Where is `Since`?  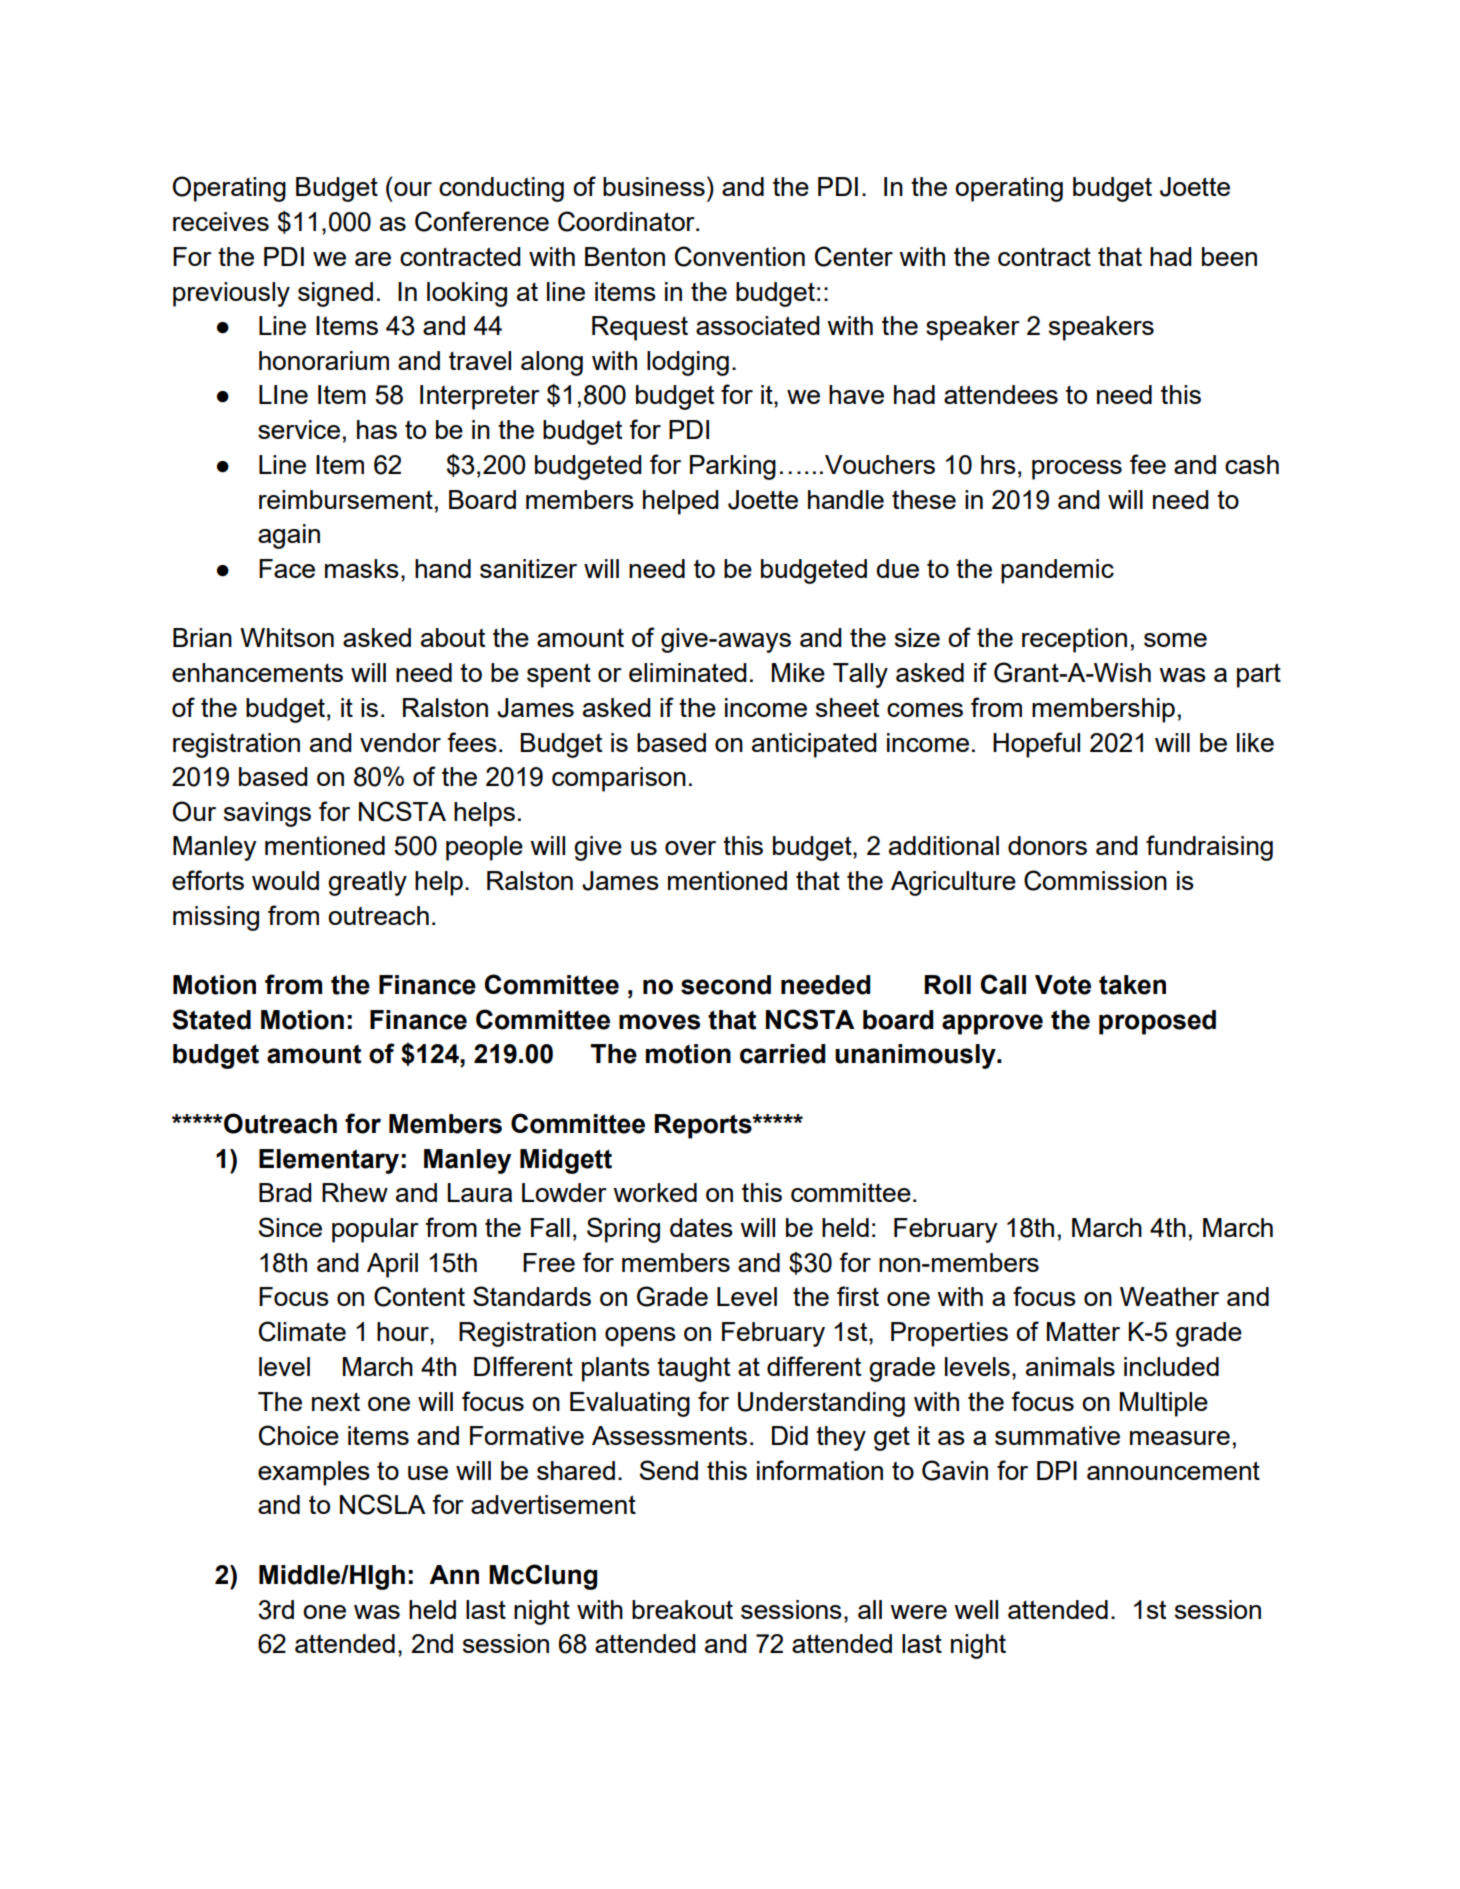
Since is located at coordinates (290, 1227).
